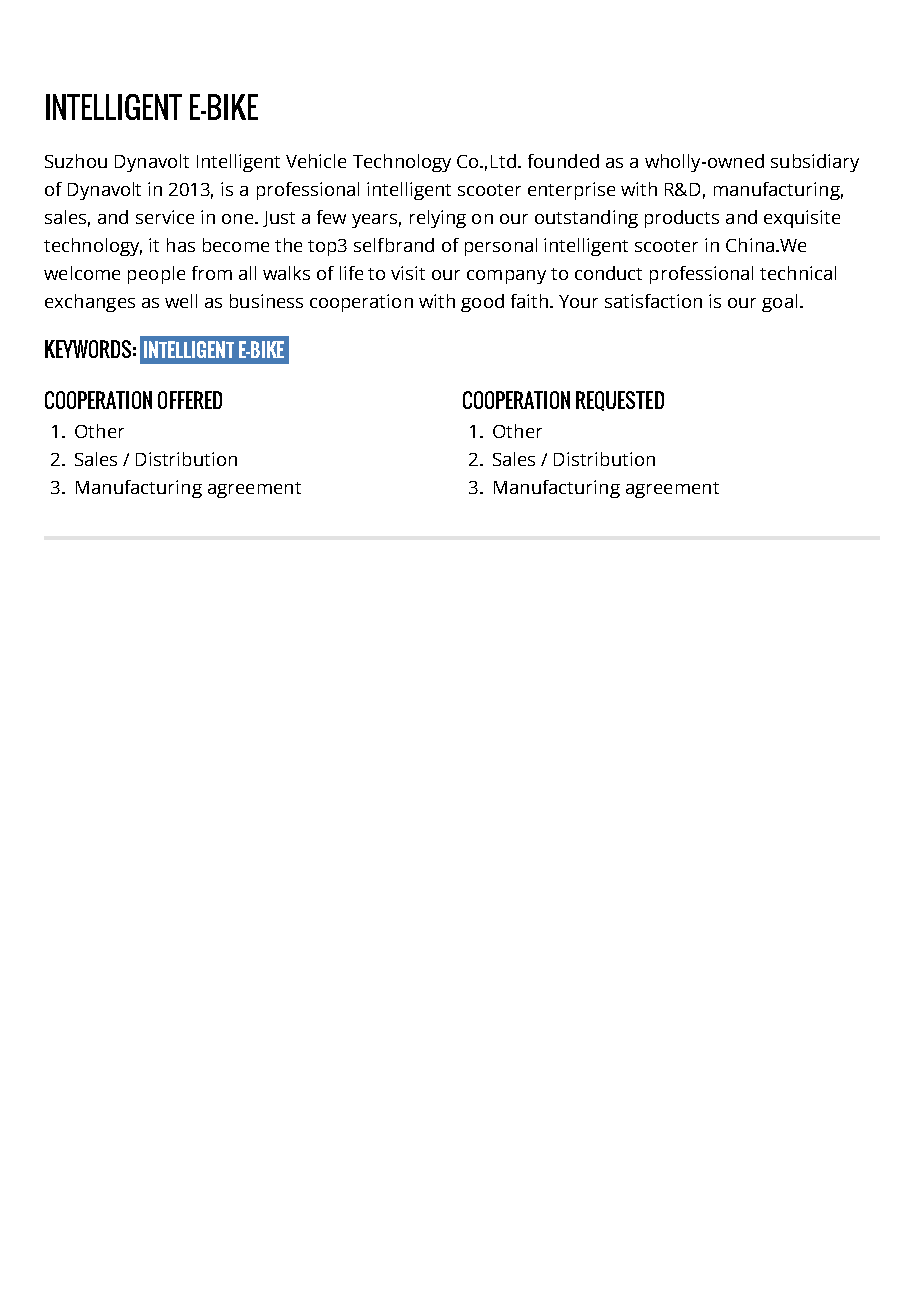 The image size is (924, 1308). What do you see at coordinates (190, 400) in the screenshot?
I see `OFFERED` at bounding box center [190, 400].
